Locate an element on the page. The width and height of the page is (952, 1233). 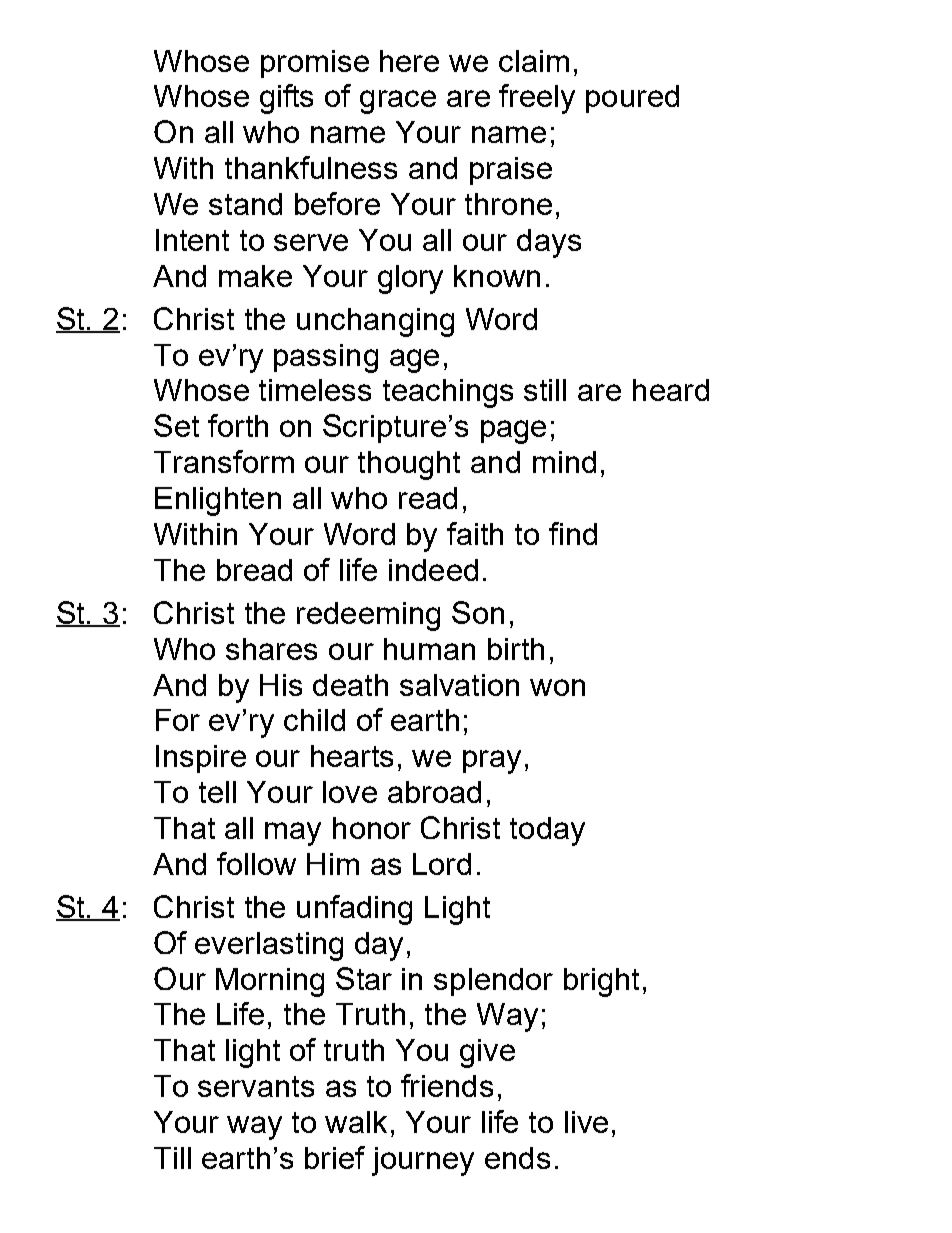
gifts is located at coordinates (286, 99).
